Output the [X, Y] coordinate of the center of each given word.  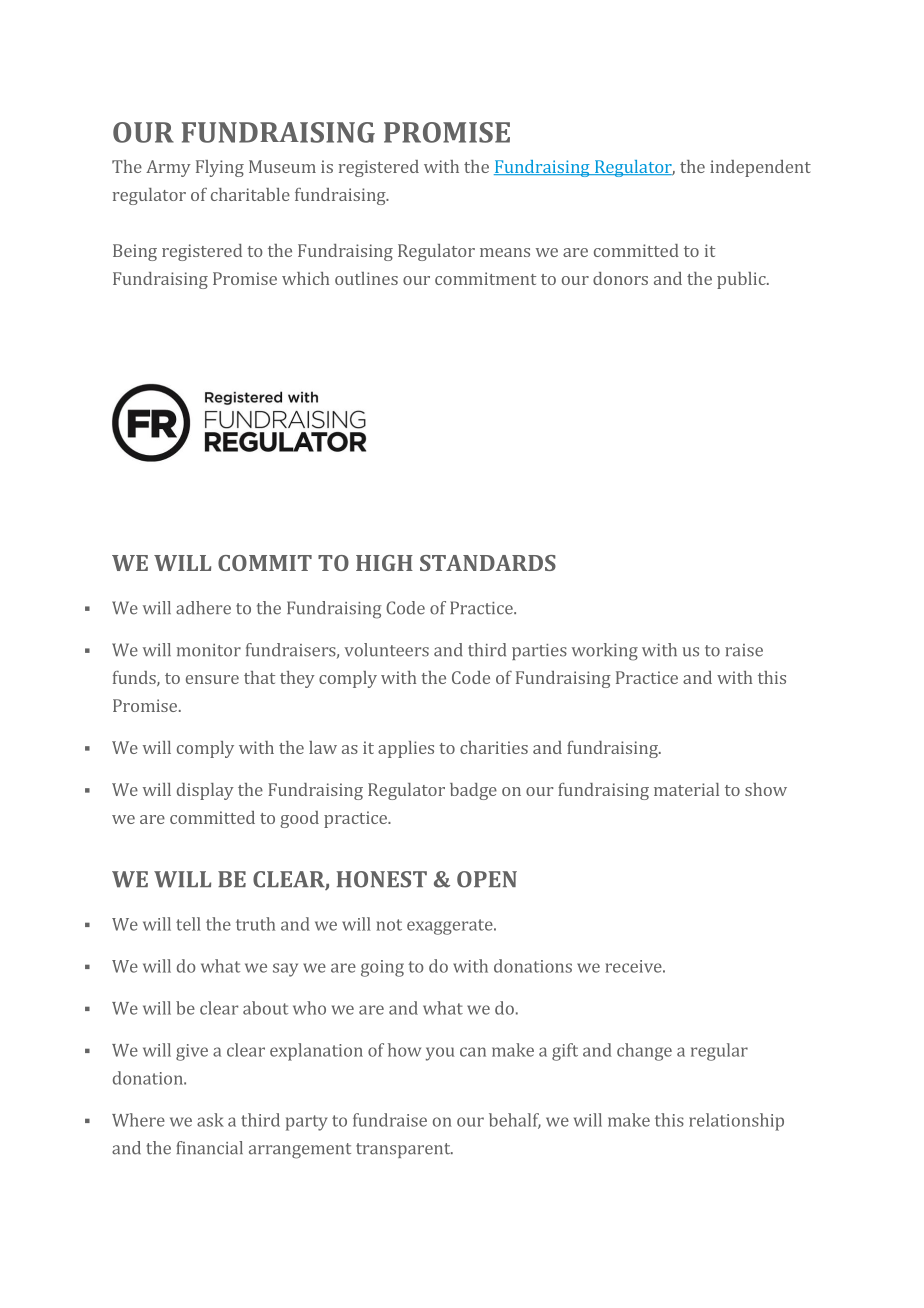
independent [760, 168]
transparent [404, 1150]
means [505, 252]
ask [210, 1120]
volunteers [386, 650]
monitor [209, 650]
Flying [220, 168]
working [605, 652]
